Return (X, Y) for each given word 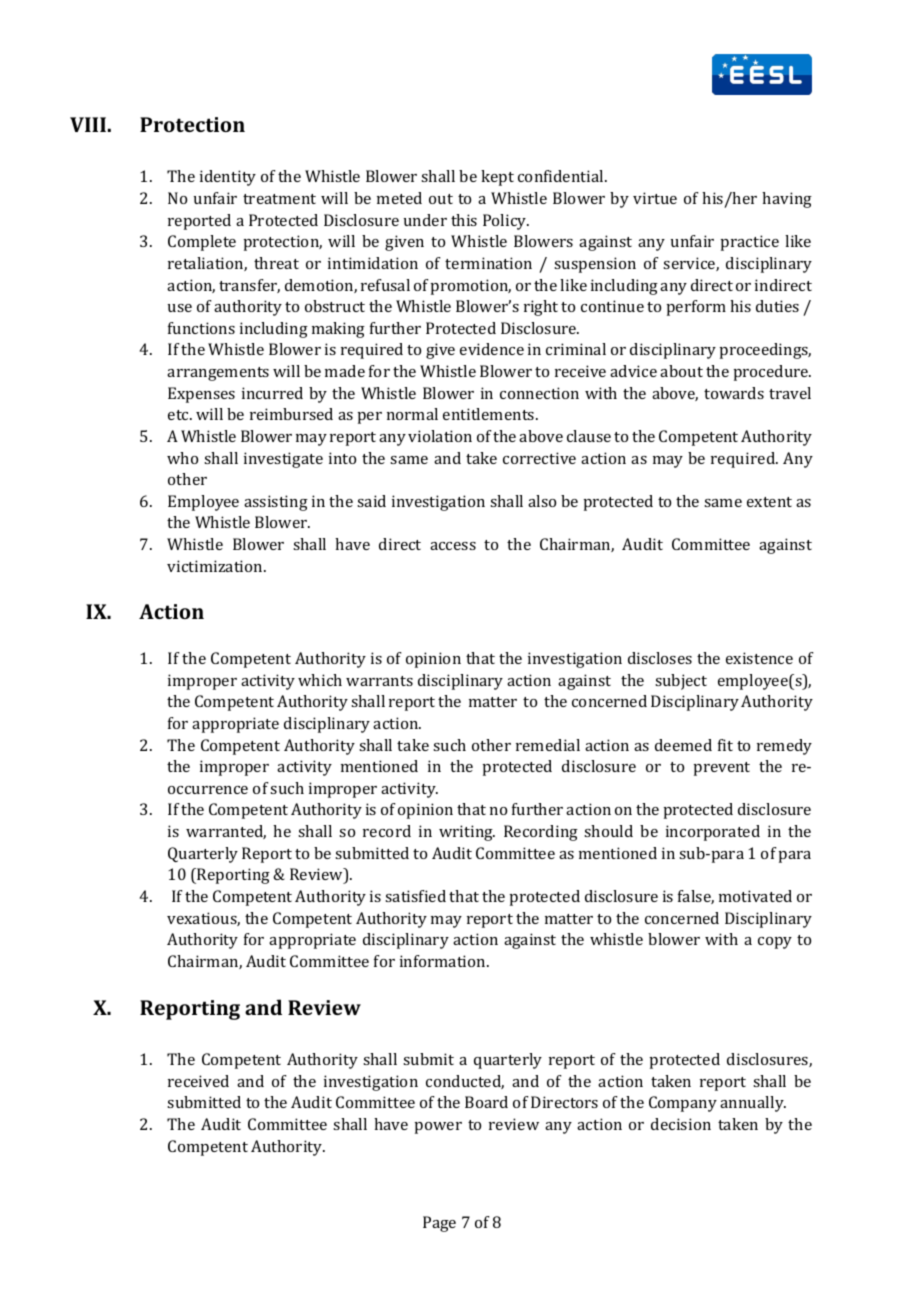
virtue (655, 198)
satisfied (415, 896)
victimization (216, 566)
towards (734, 393)
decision (681, 1124)
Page (439, 1224)
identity (228, 178)
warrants (379, 681)
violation (440, 436)
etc (179, 415)
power (438, 1128)
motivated (755, 896)
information (444, 961)
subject (681, 682)
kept (497, 178)
